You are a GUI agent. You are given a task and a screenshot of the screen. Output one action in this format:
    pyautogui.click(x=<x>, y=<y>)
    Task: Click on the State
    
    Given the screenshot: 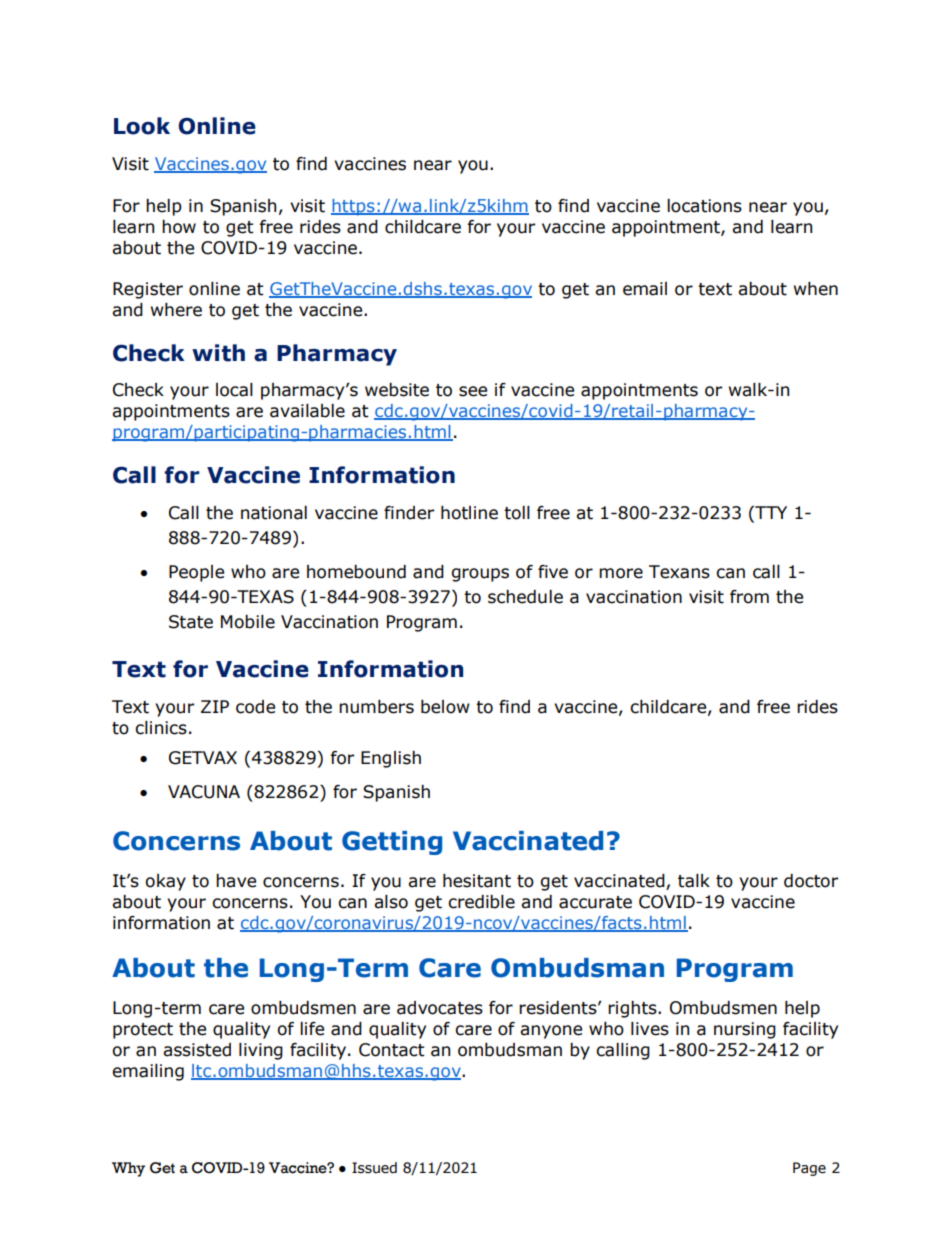 What is the action you would take?
    pyautogui.click(x=191, y=622)
